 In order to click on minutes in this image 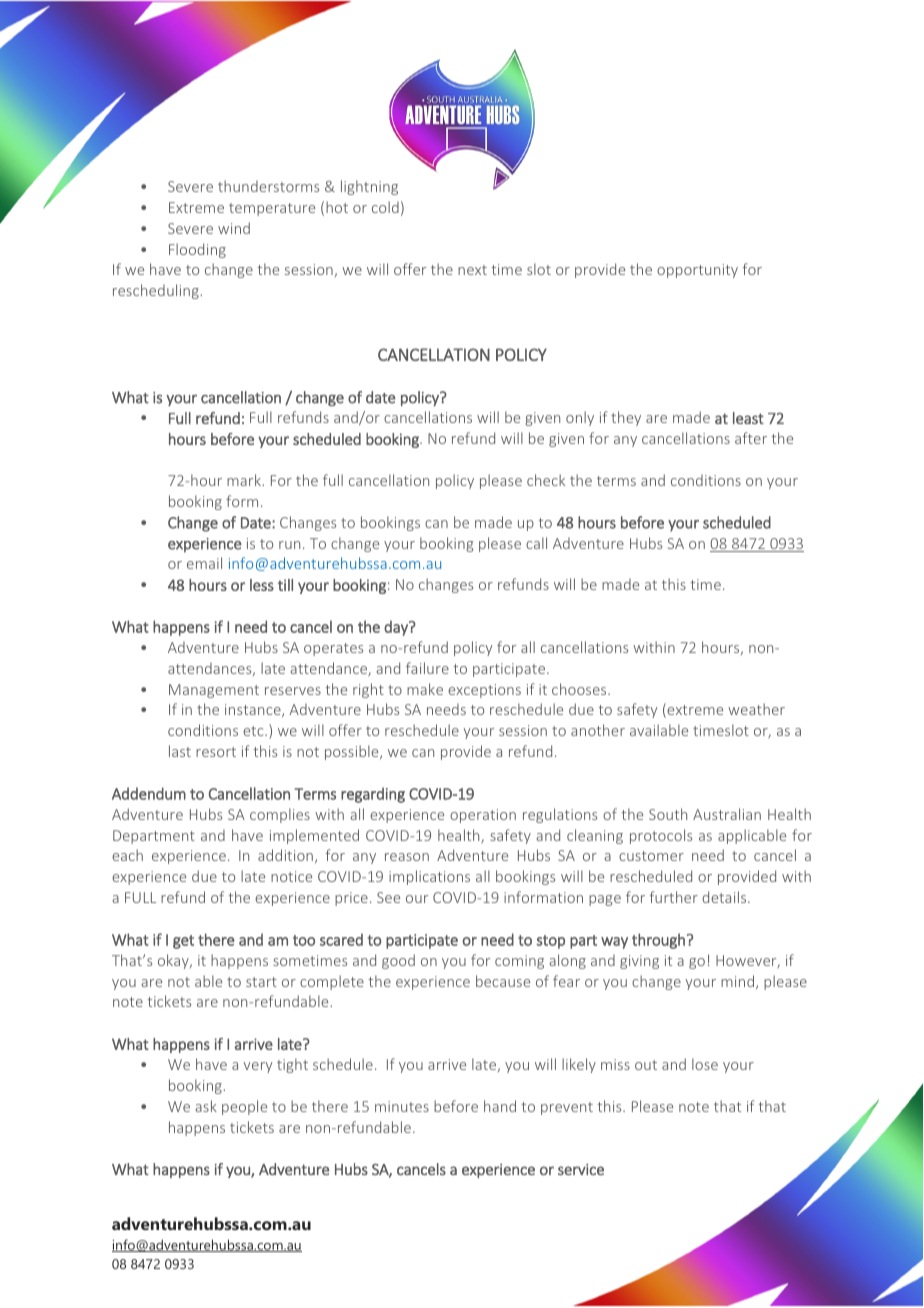, I will do `click(402, 1106)`.
